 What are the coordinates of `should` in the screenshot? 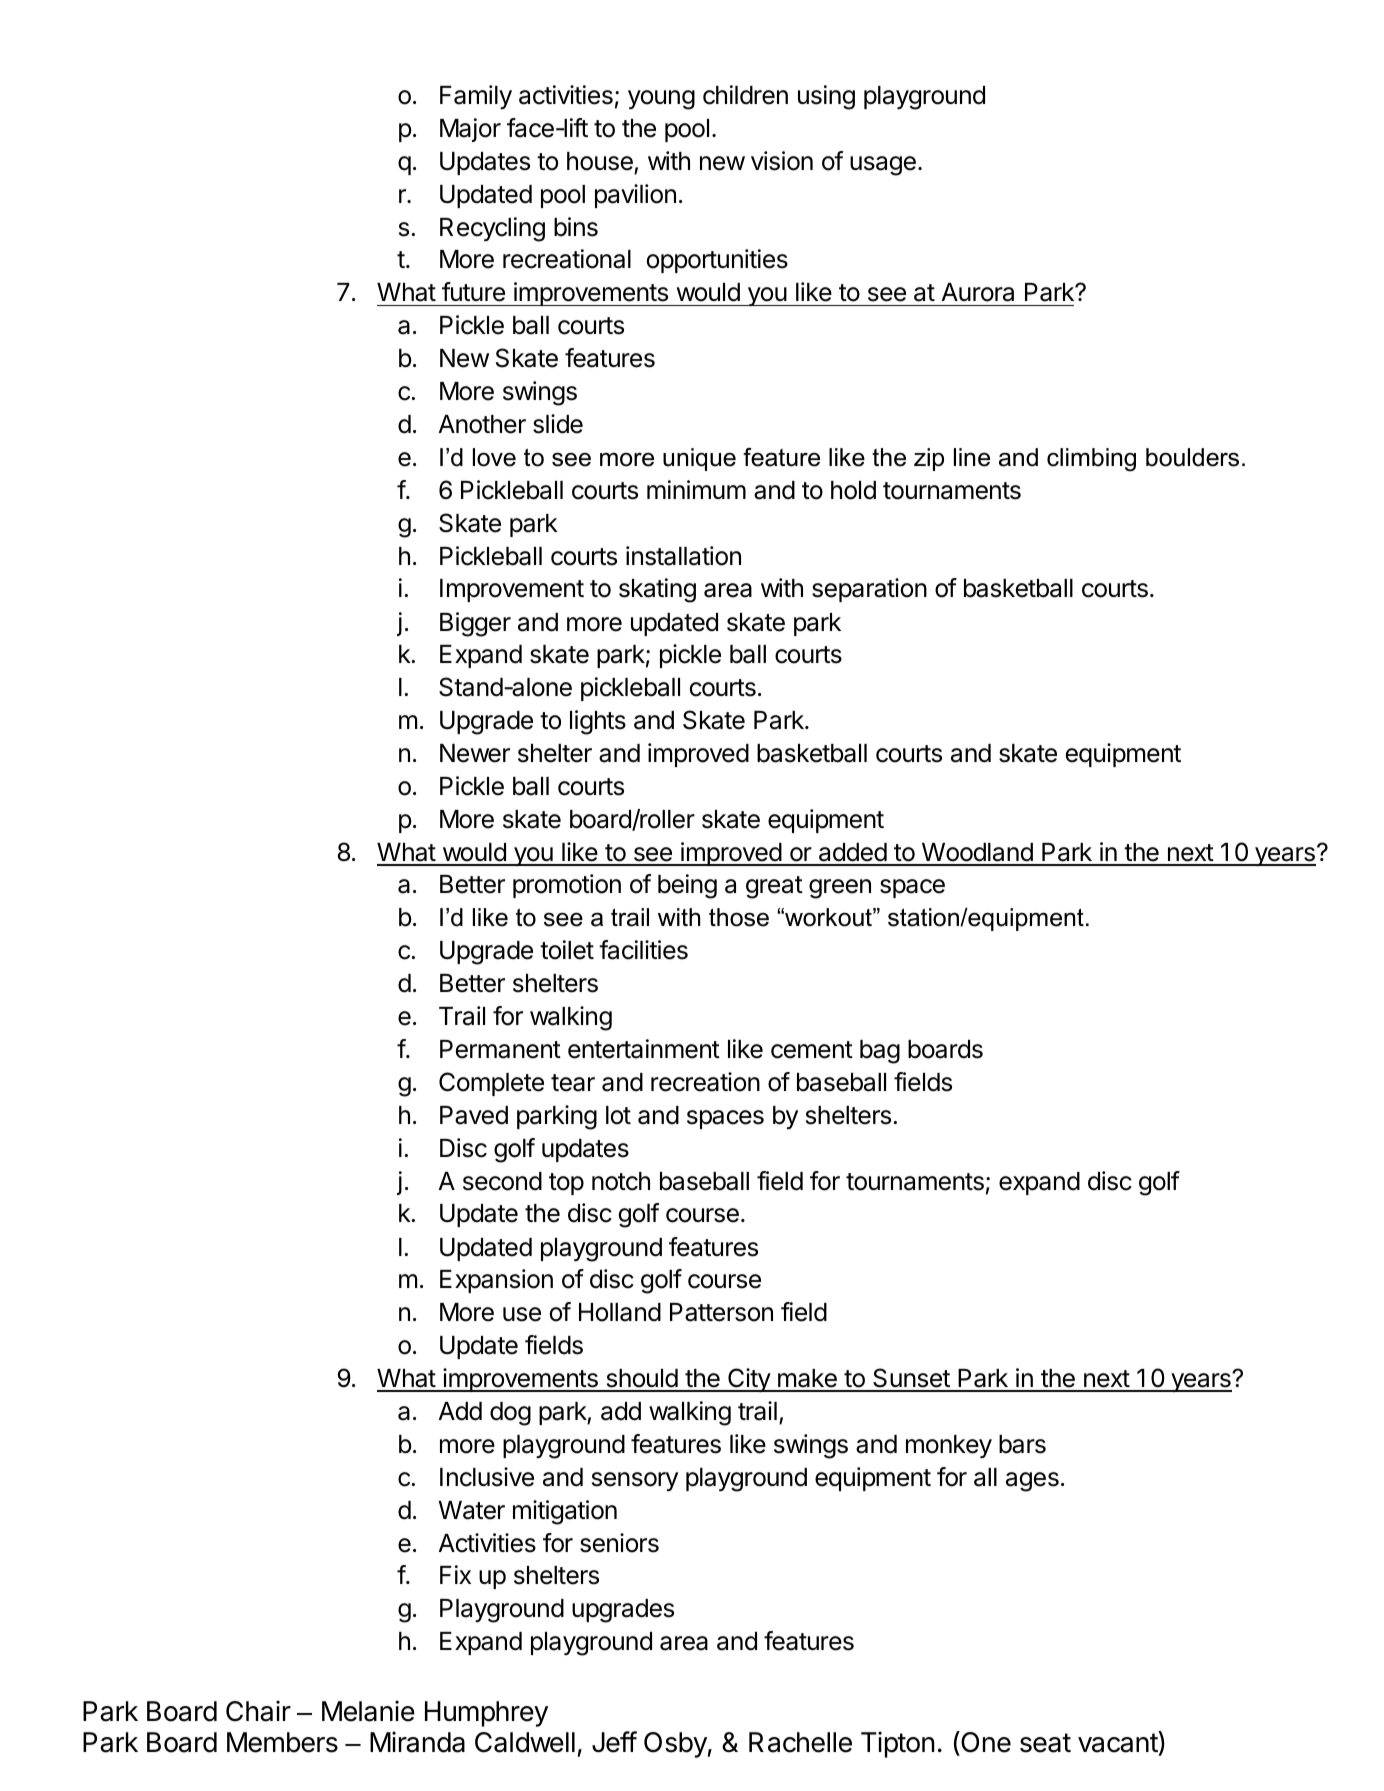 It's located at (641, 1380).
